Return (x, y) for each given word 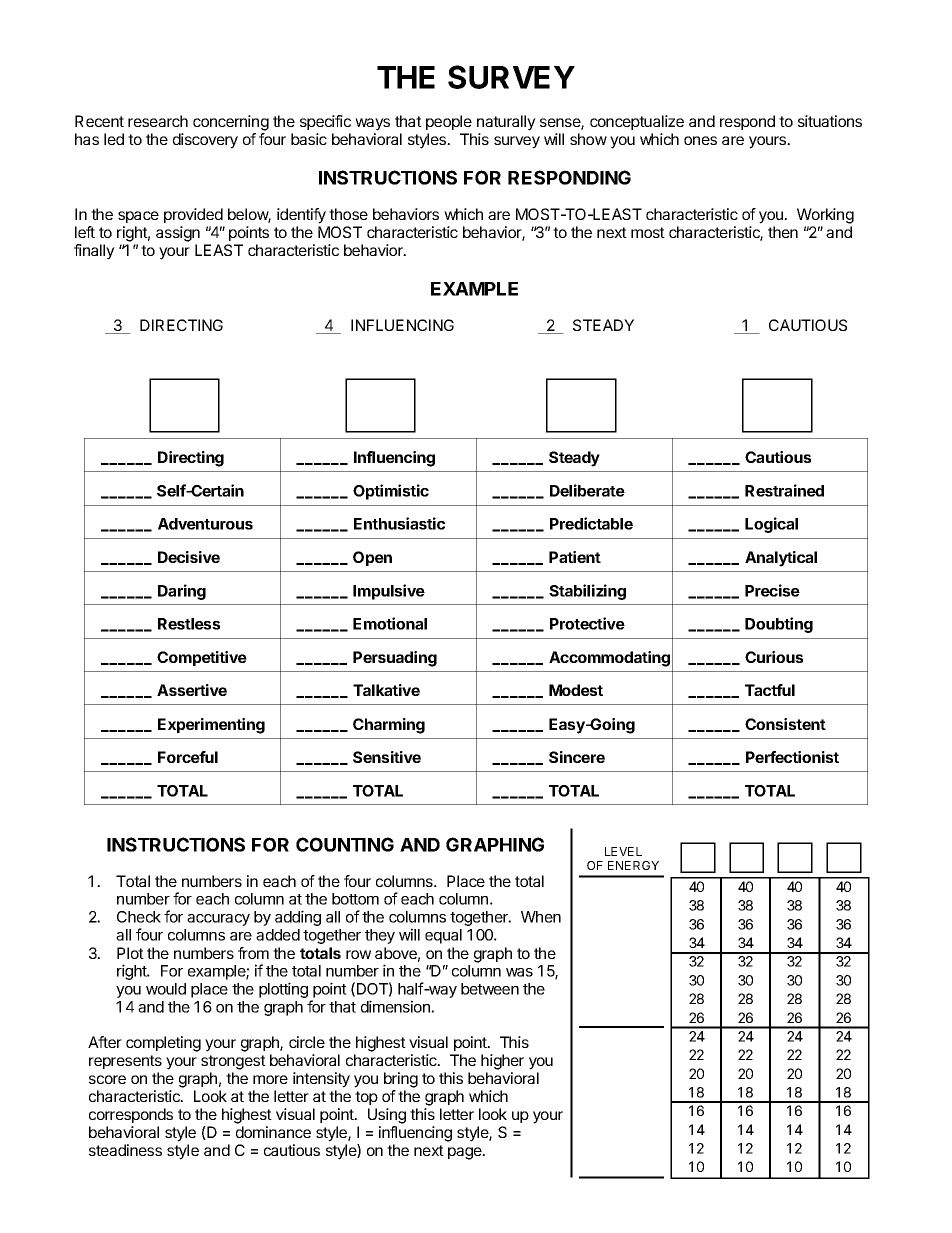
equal (443, 936)
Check (139, 917)
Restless (189, 624)
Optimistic (391, 492)
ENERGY (633, 865)
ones (700, 140)
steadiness (125, 1150)
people (449, 122)
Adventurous (205, 524)
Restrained (784, 490)
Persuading (395, 659)
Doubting (779, 625)
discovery (205, 141)
